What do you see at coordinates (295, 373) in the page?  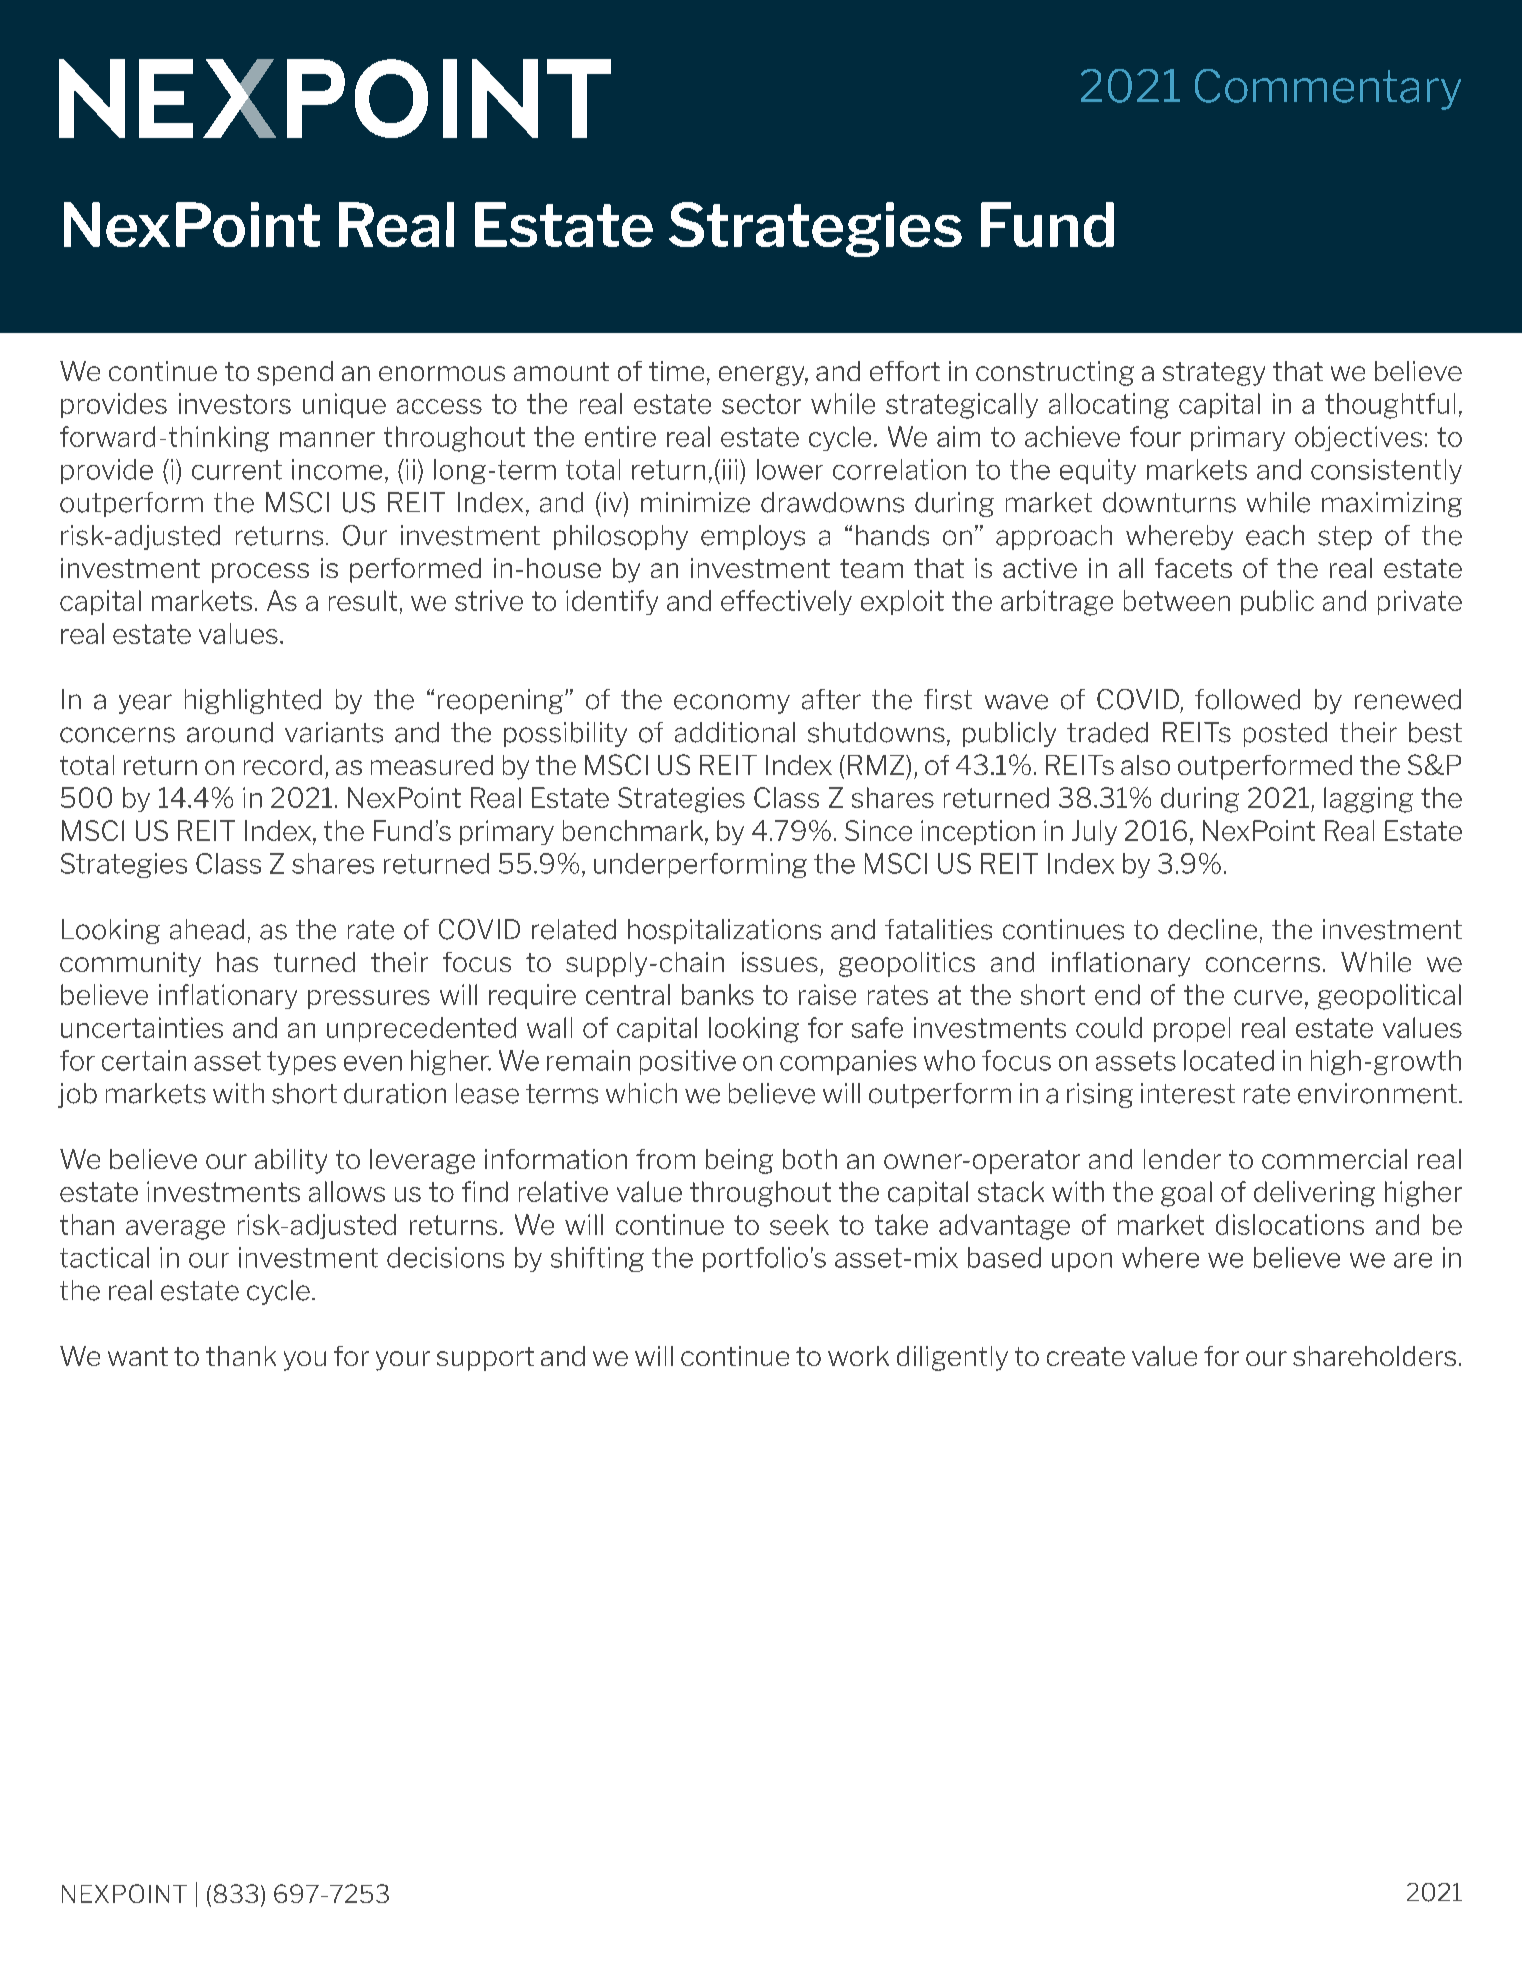 I see `spend` at bounding box center [295, 373].
